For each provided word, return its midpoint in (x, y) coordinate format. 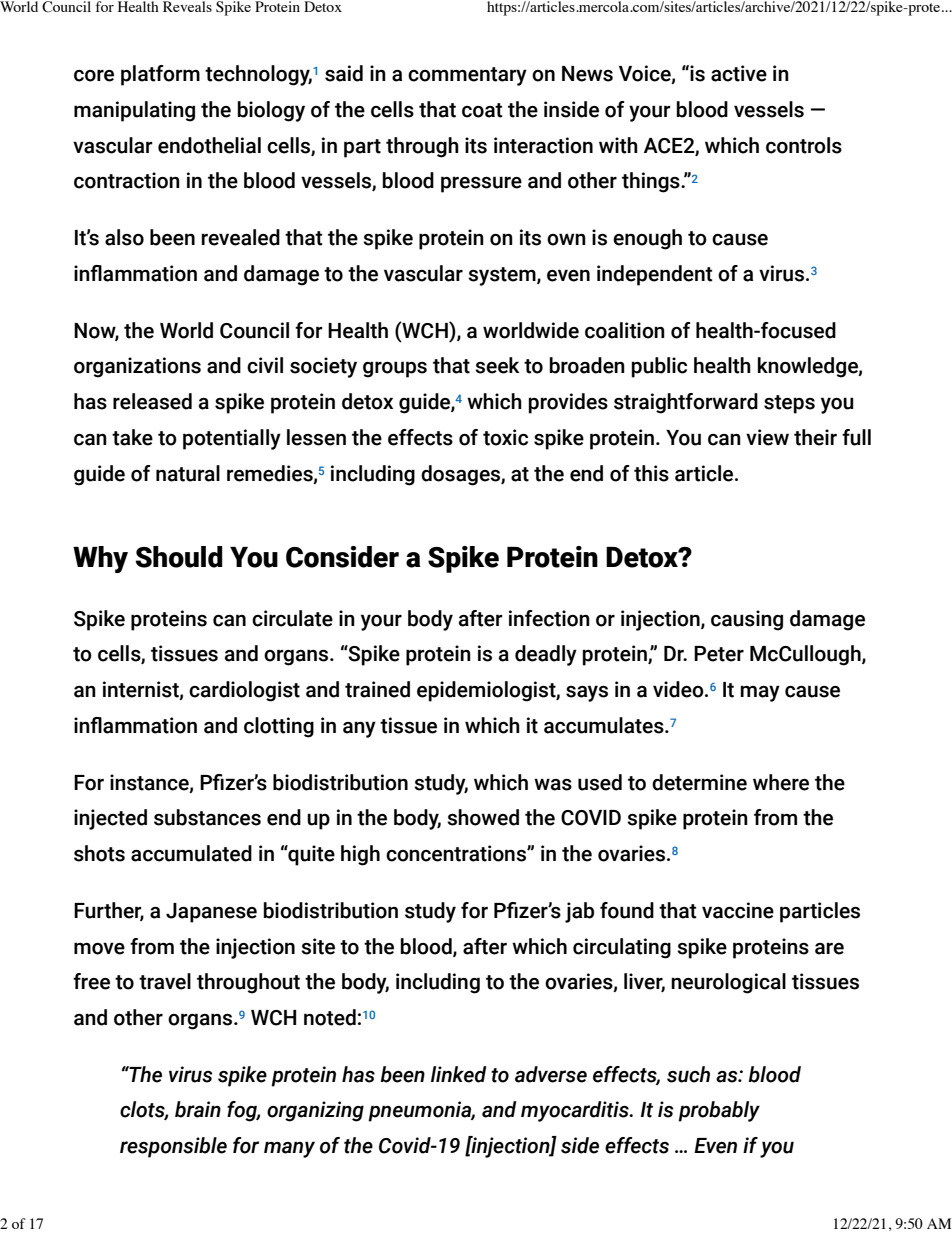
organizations (137, 367)
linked (459, 1074)
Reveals (187, 6)
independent (655, 275)
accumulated (191, 853)
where (781, 782)
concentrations (457, 853)
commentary (467, 76)
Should (179, 557)
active (739, 73)
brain (198, 1109)
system (503, 276)
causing (747, 620)
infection (549, 618)
